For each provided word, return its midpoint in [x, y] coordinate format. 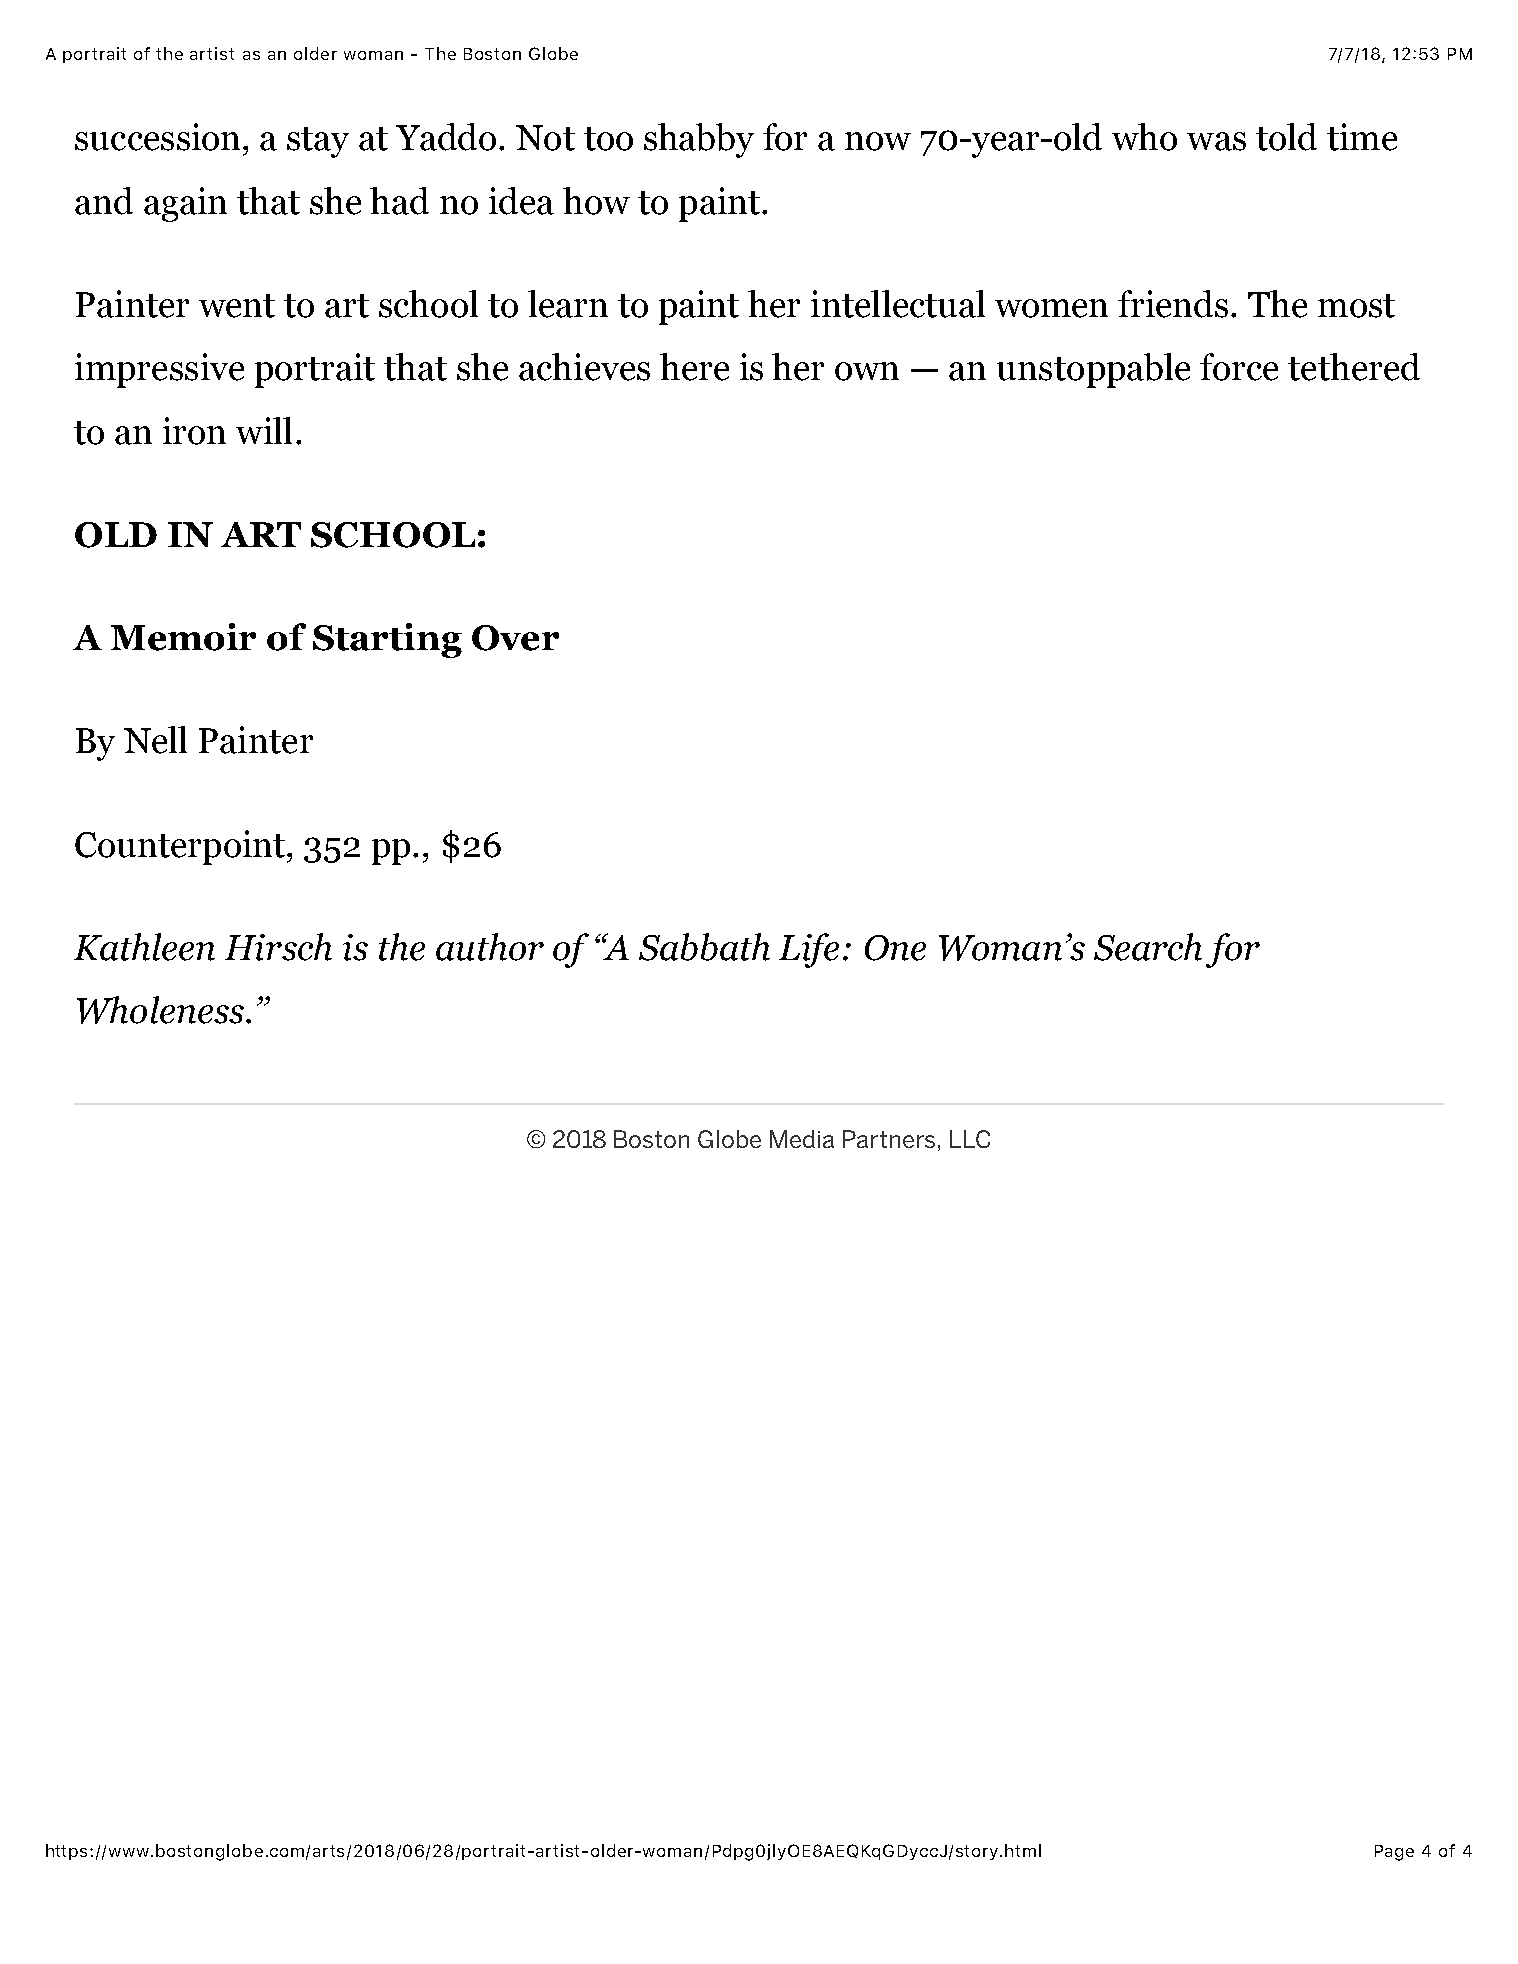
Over [515, 638]
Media [802, 1139]
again [185, 204]
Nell [155, 740]
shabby [699, 140]
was [1216, 141]
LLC [970, 1139]
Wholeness [160, 1010]
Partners [889, 1139]
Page [1394, 1853]
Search [1148, 947]
